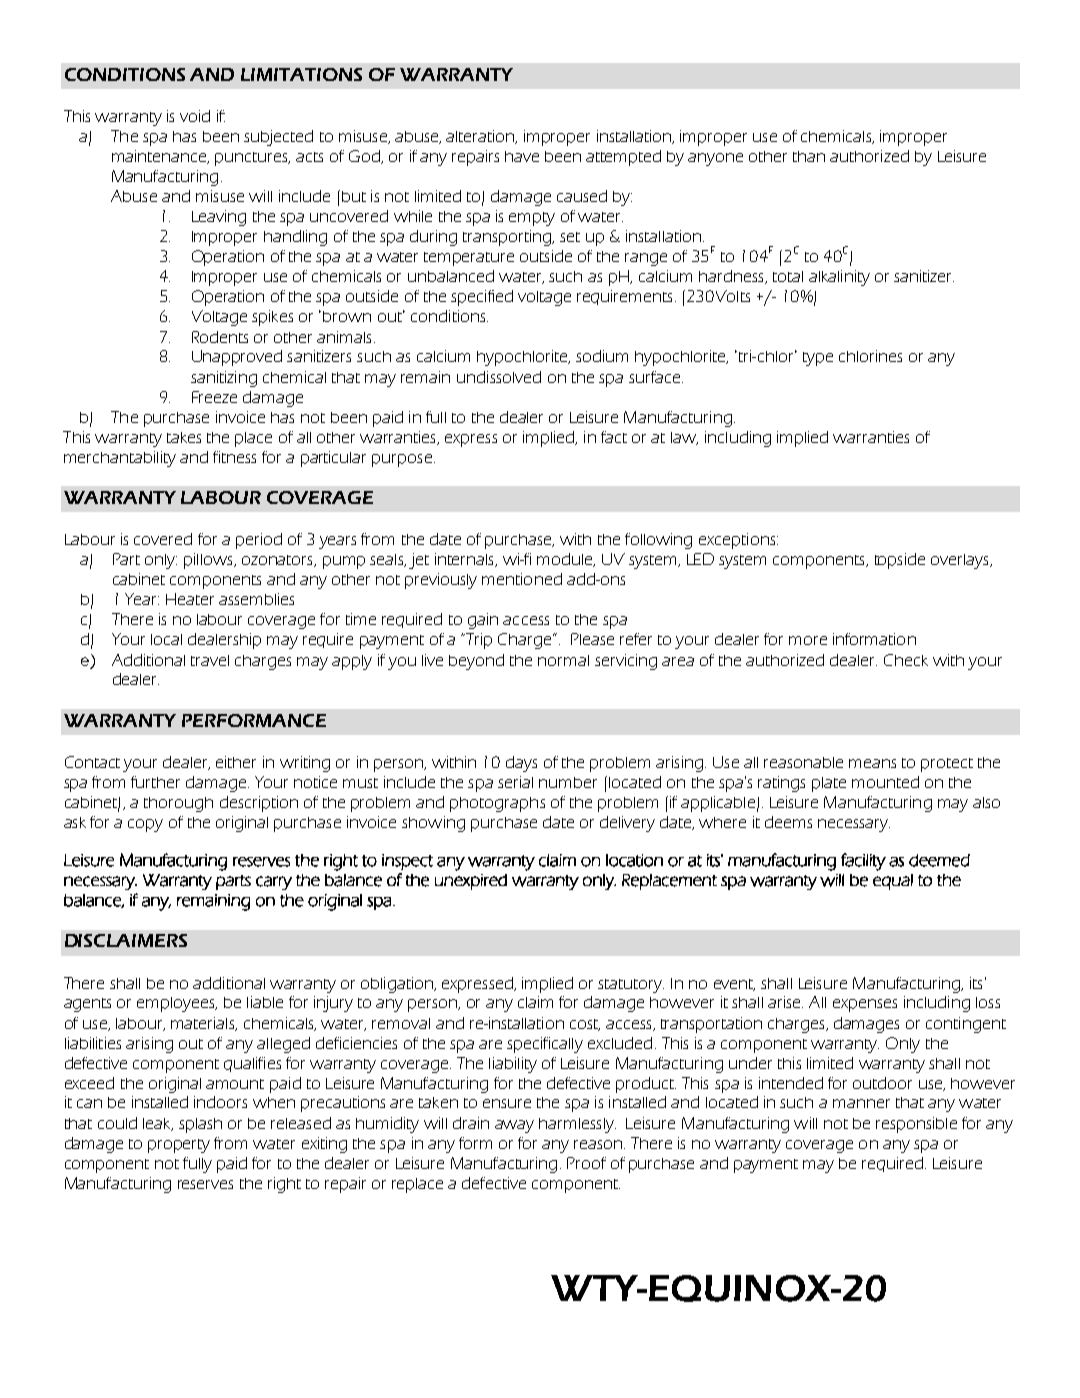  Describe the element at coordinates (481, 137) in the image. I see `alteration` at that location.
